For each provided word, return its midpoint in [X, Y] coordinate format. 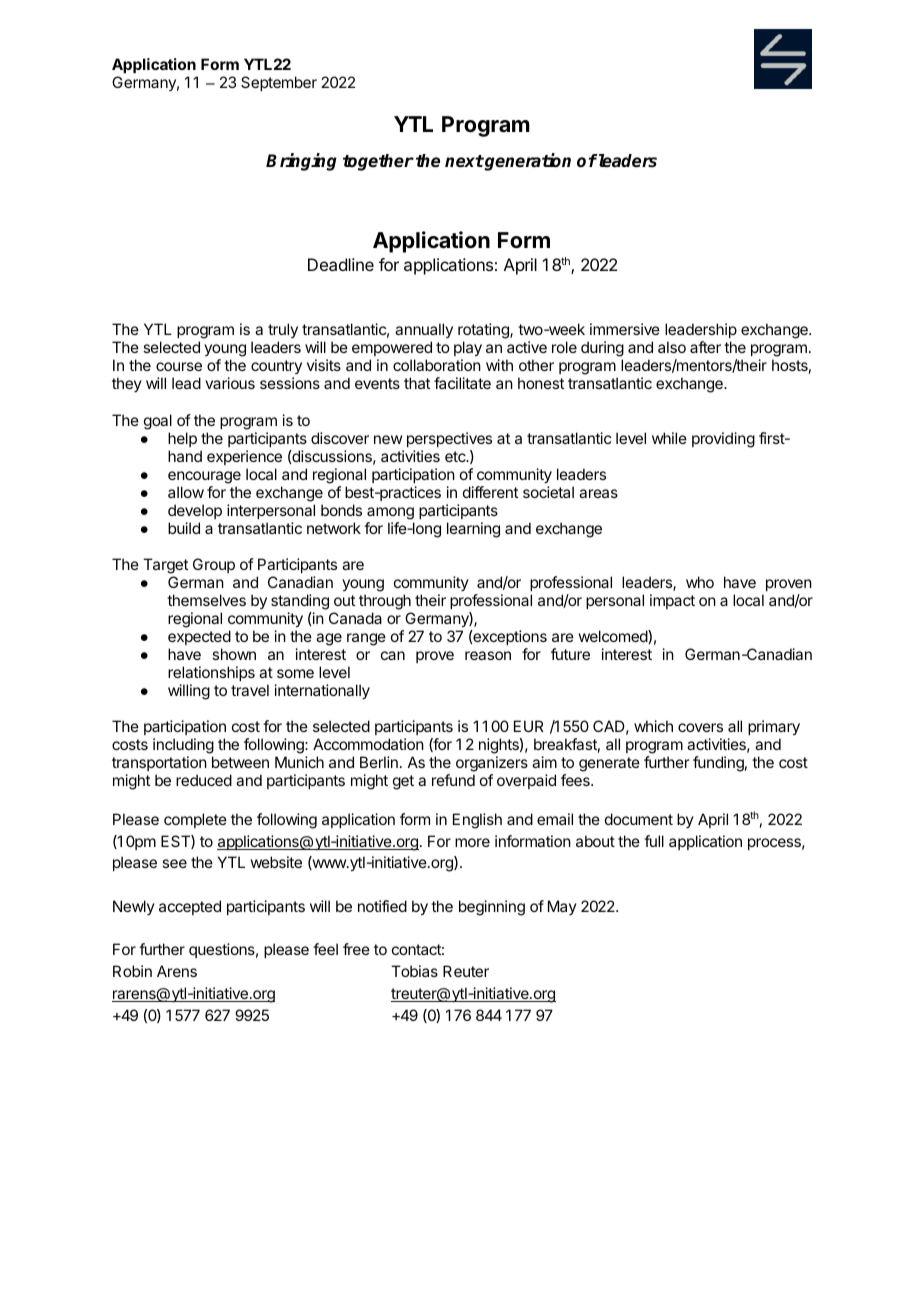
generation [527, 162]
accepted [190, 907]
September [279, 83]
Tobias [414, 971]
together [378, 162]
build [184, 528]
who [700, 582]
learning [473, 530]
